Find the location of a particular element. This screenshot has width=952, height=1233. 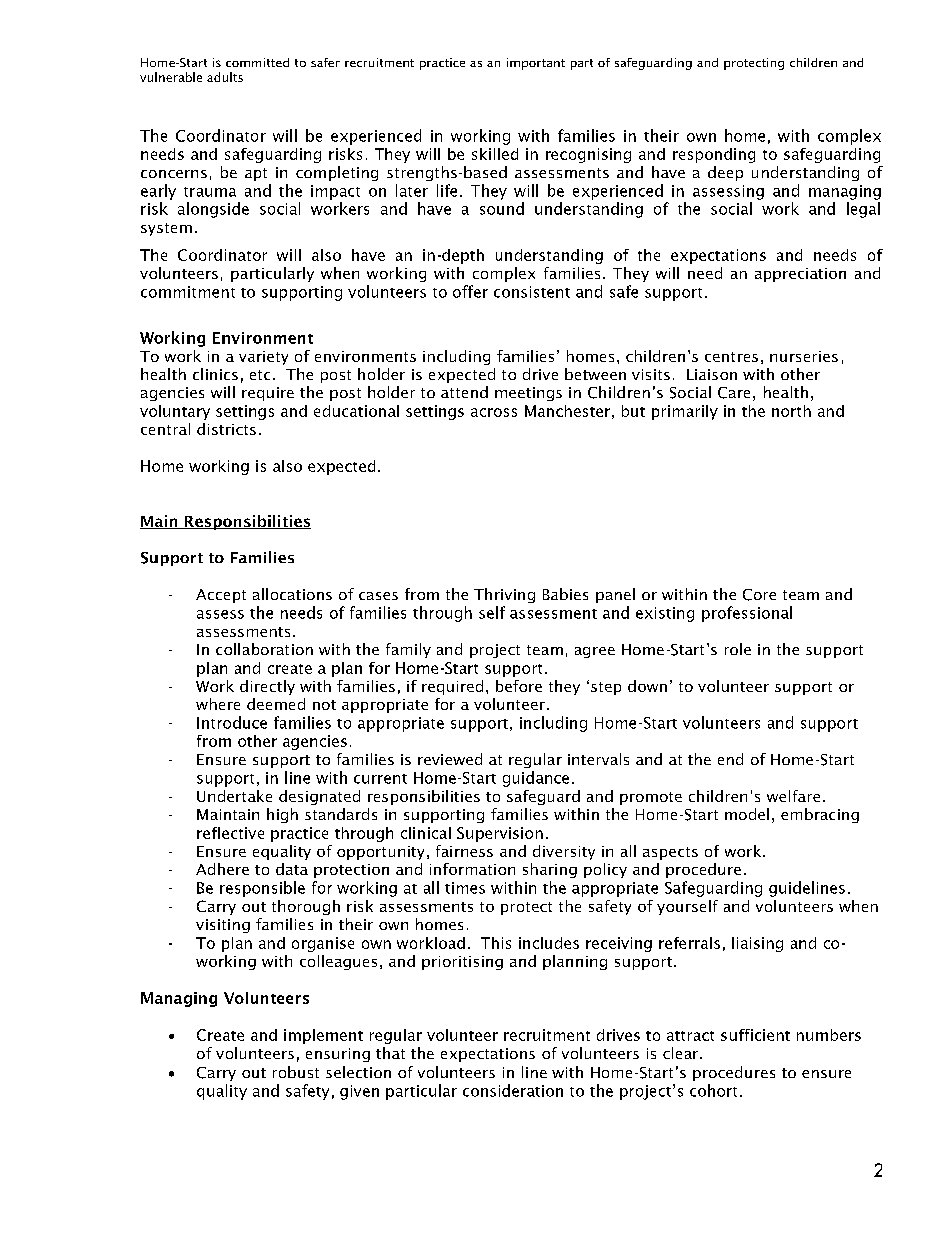

Accept is located at coordinates (221, 596).
